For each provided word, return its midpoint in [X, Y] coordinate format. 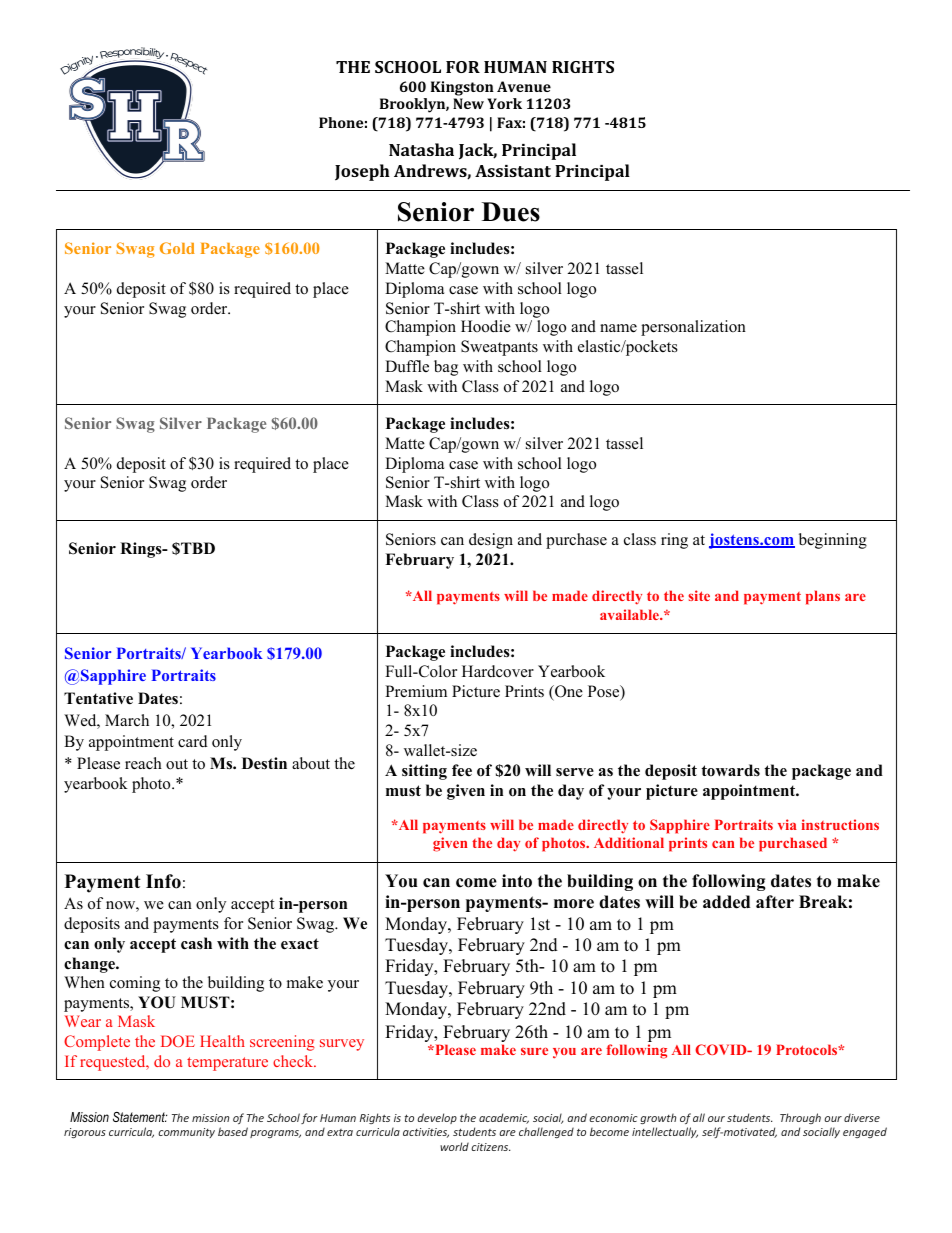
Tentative [98, 698]
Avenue [524, 86]
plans [823, 597]
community [186, 1133]
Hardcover [498, 671]
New [468, 103]
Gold [177, 248]
